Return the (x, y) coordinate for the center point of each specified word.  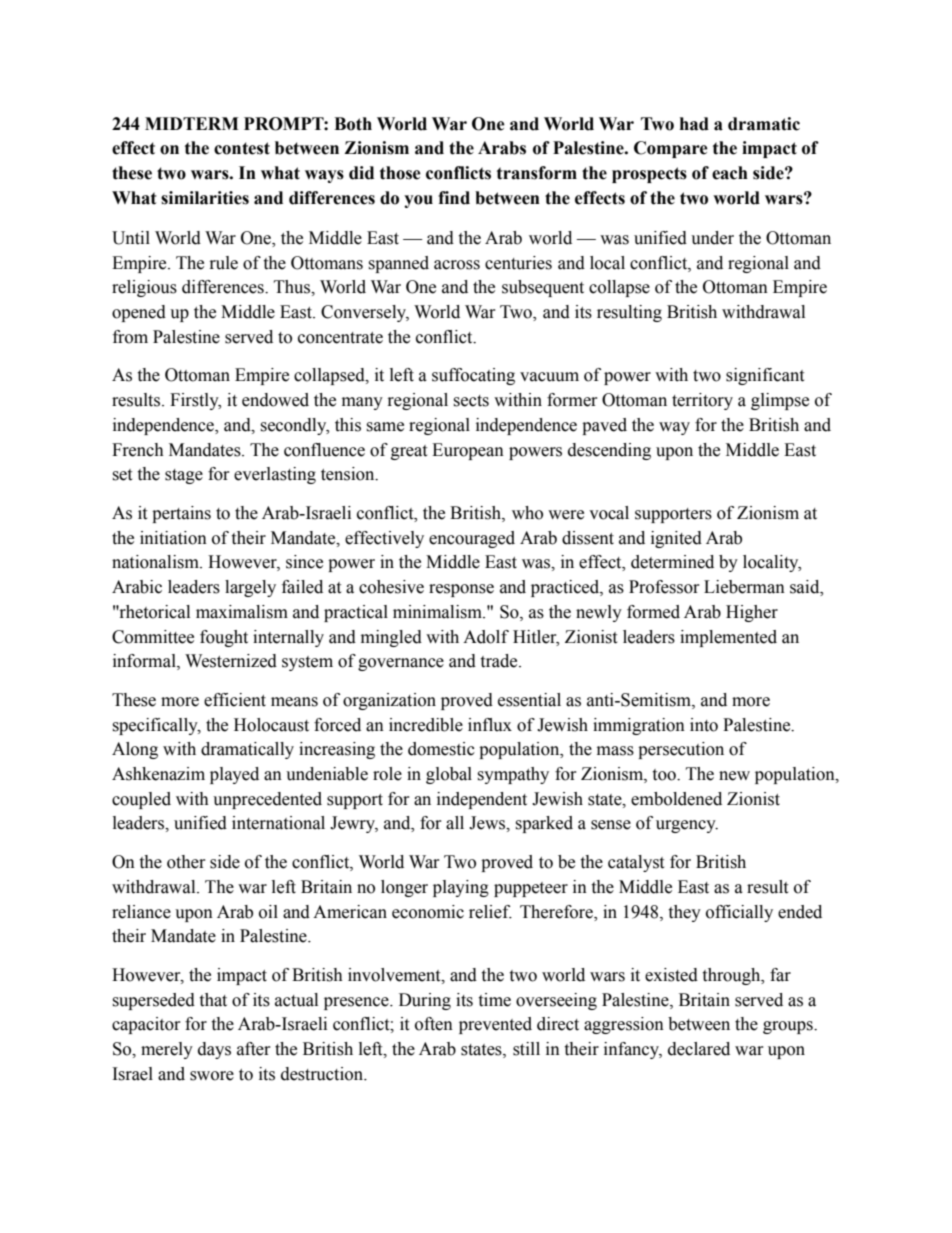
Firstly (195, 401)
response (461, 590)
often (434, 1024)
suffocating (473, 376)
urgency (687, 826)
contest (242, 148)
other (186, 862)
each (730, 173)
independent (482, 800)
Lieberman (744, 587)
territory (702, 401)
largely (250, 588)
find (454, 198)
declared (699, 1049)
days (214, 1050)
